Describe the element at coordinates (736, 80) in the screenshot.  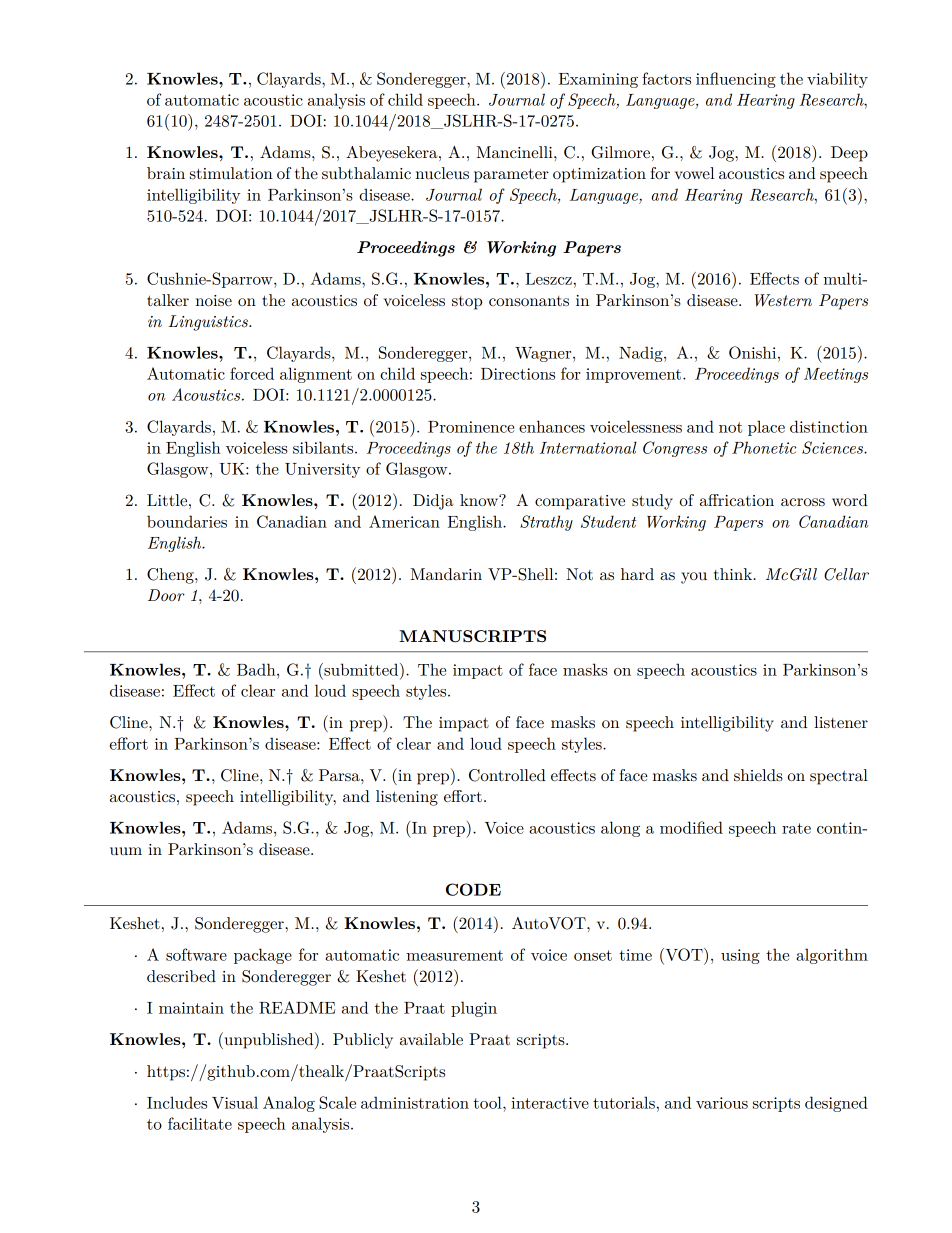
I see `influencing` at that location.
